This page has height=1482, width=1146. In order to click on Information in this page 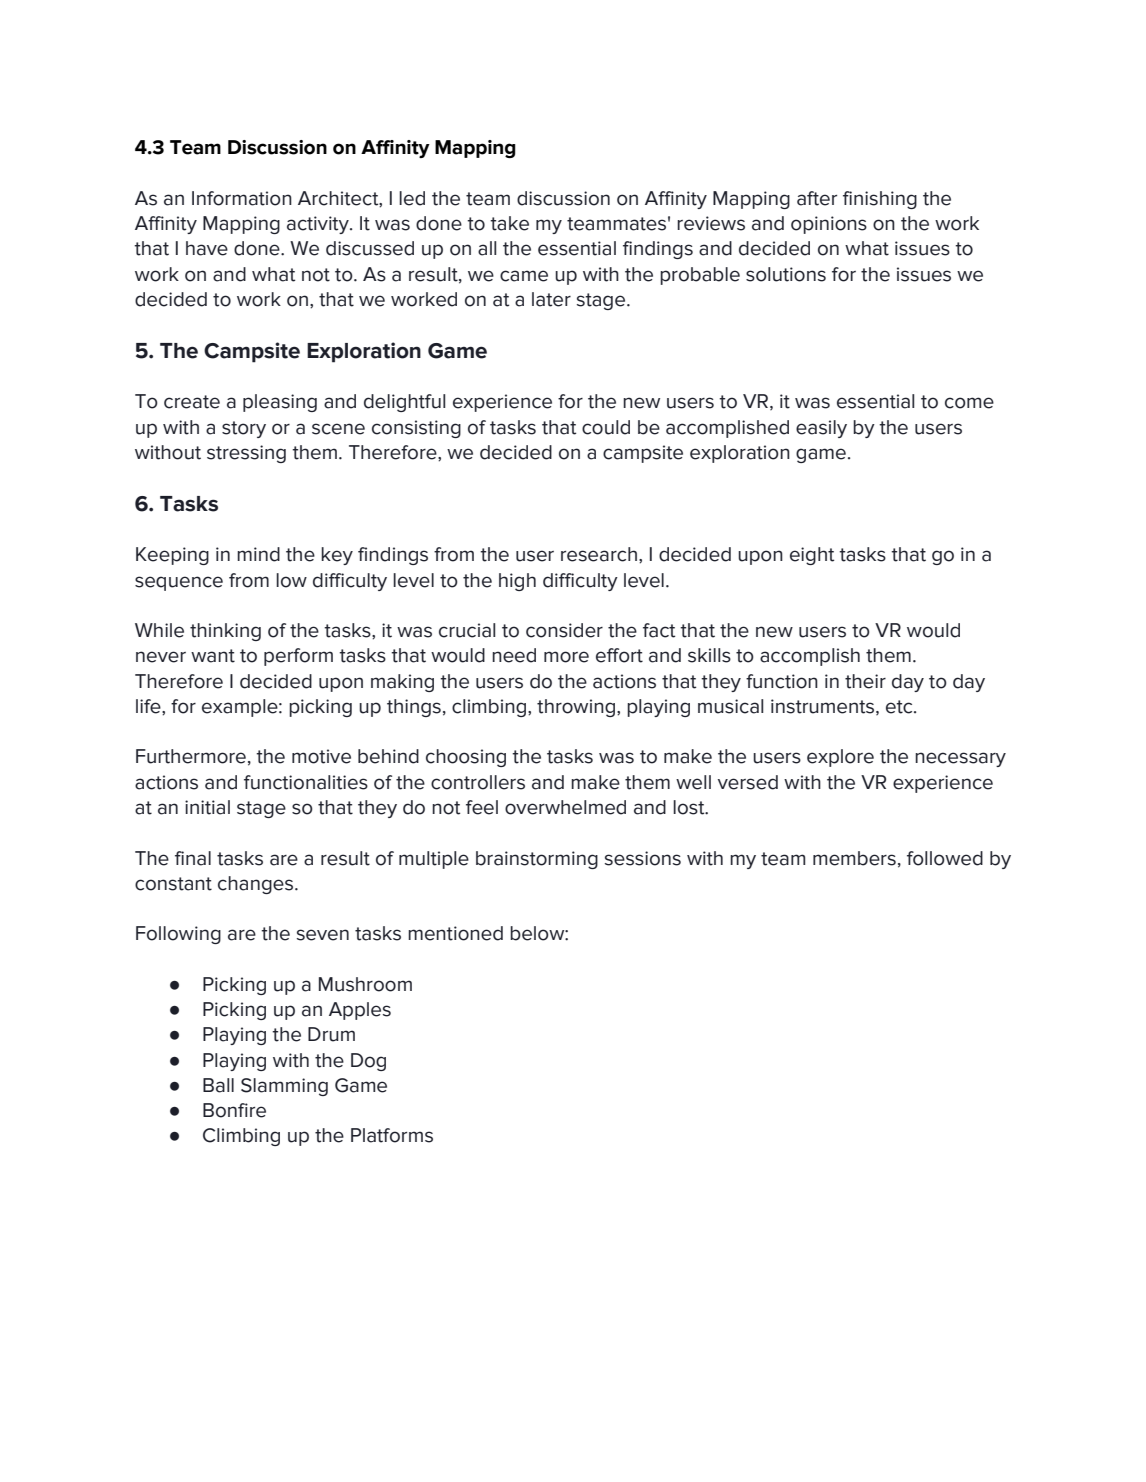, I will do `click(242, 198)`.
